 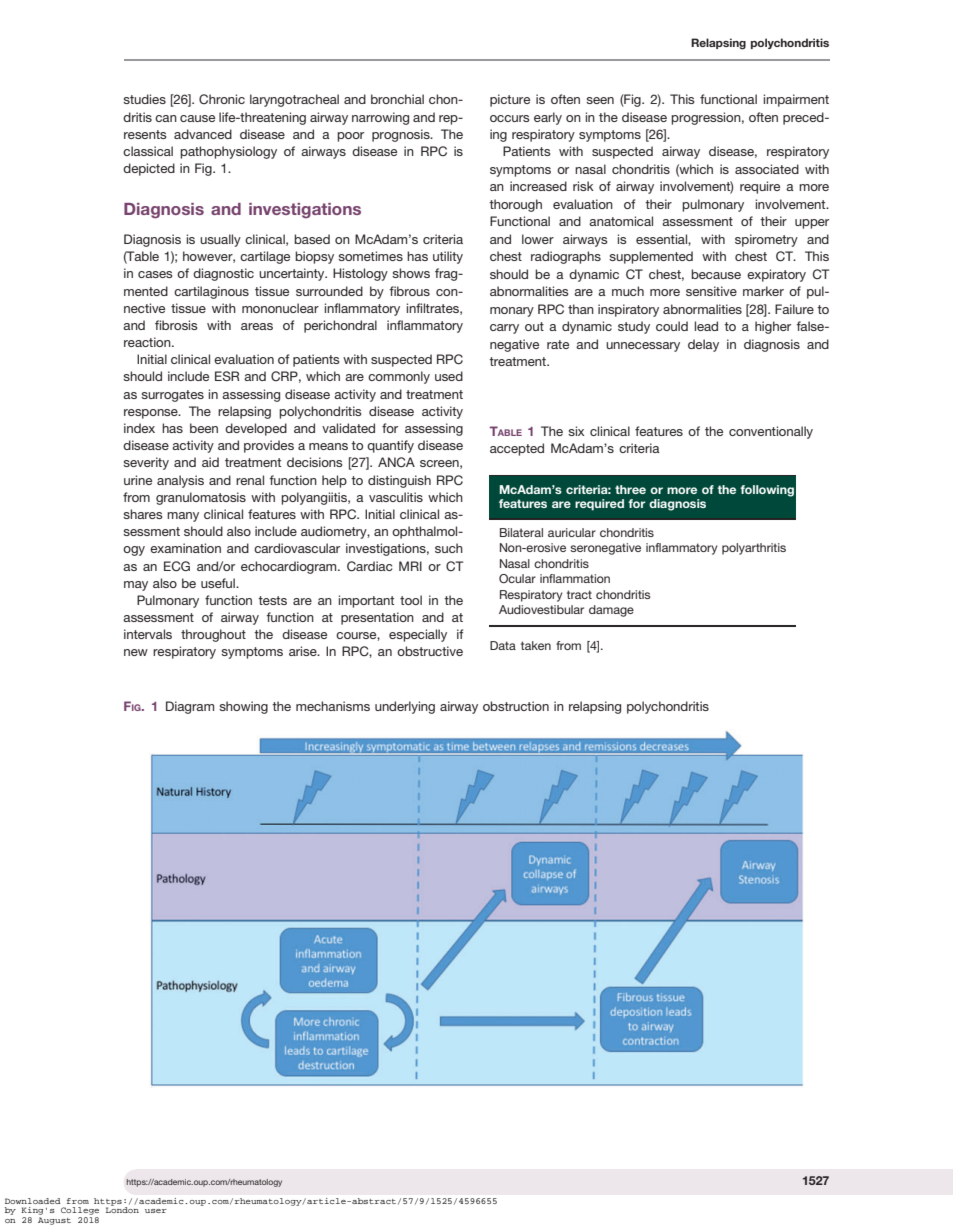 What do you see at coordinates (630, 489) in the image?
I see `three` at bounding box center [630, 489].
